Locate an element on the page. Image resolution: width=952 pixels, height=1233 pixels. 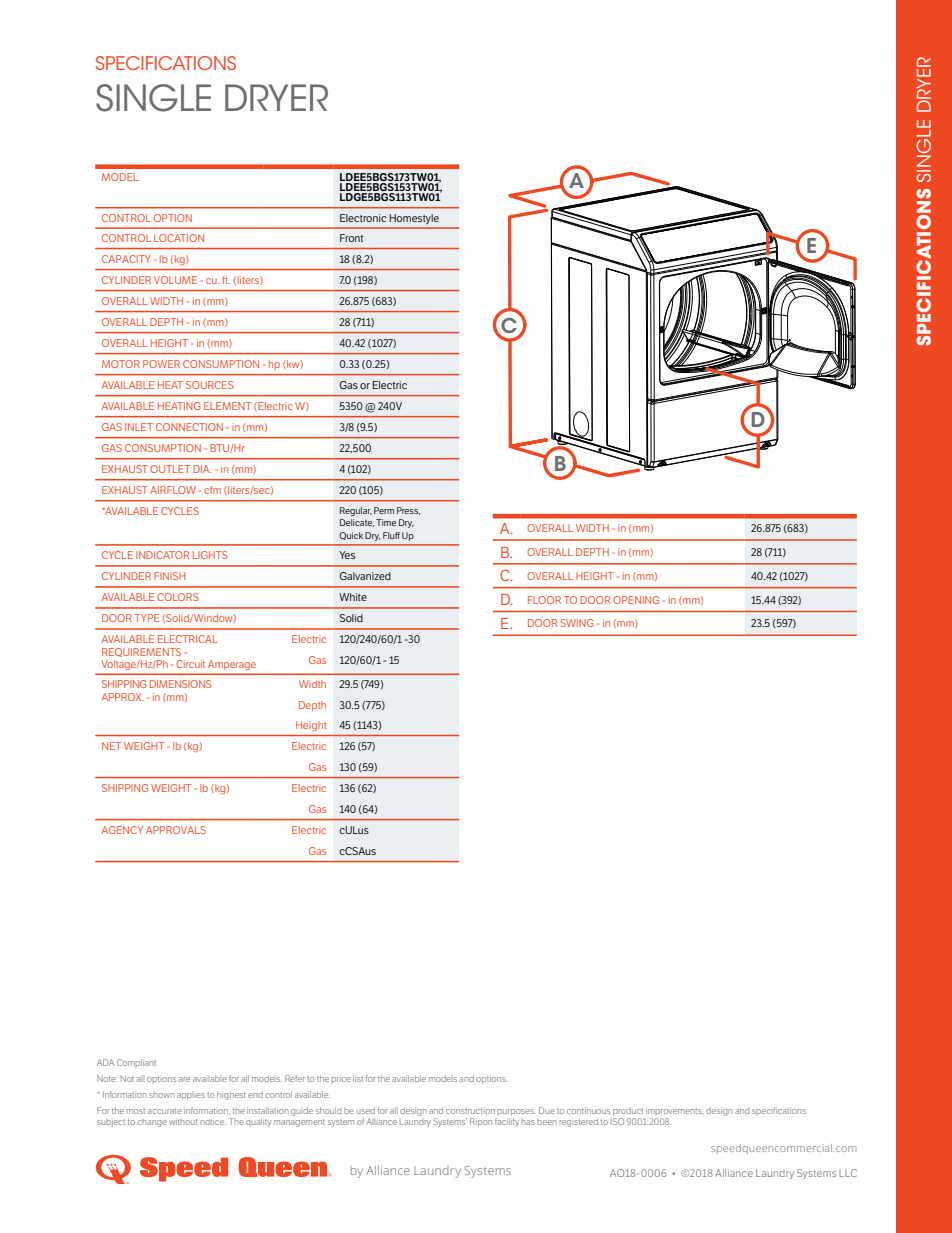
improvements is located at coordinates (675, 1112).
